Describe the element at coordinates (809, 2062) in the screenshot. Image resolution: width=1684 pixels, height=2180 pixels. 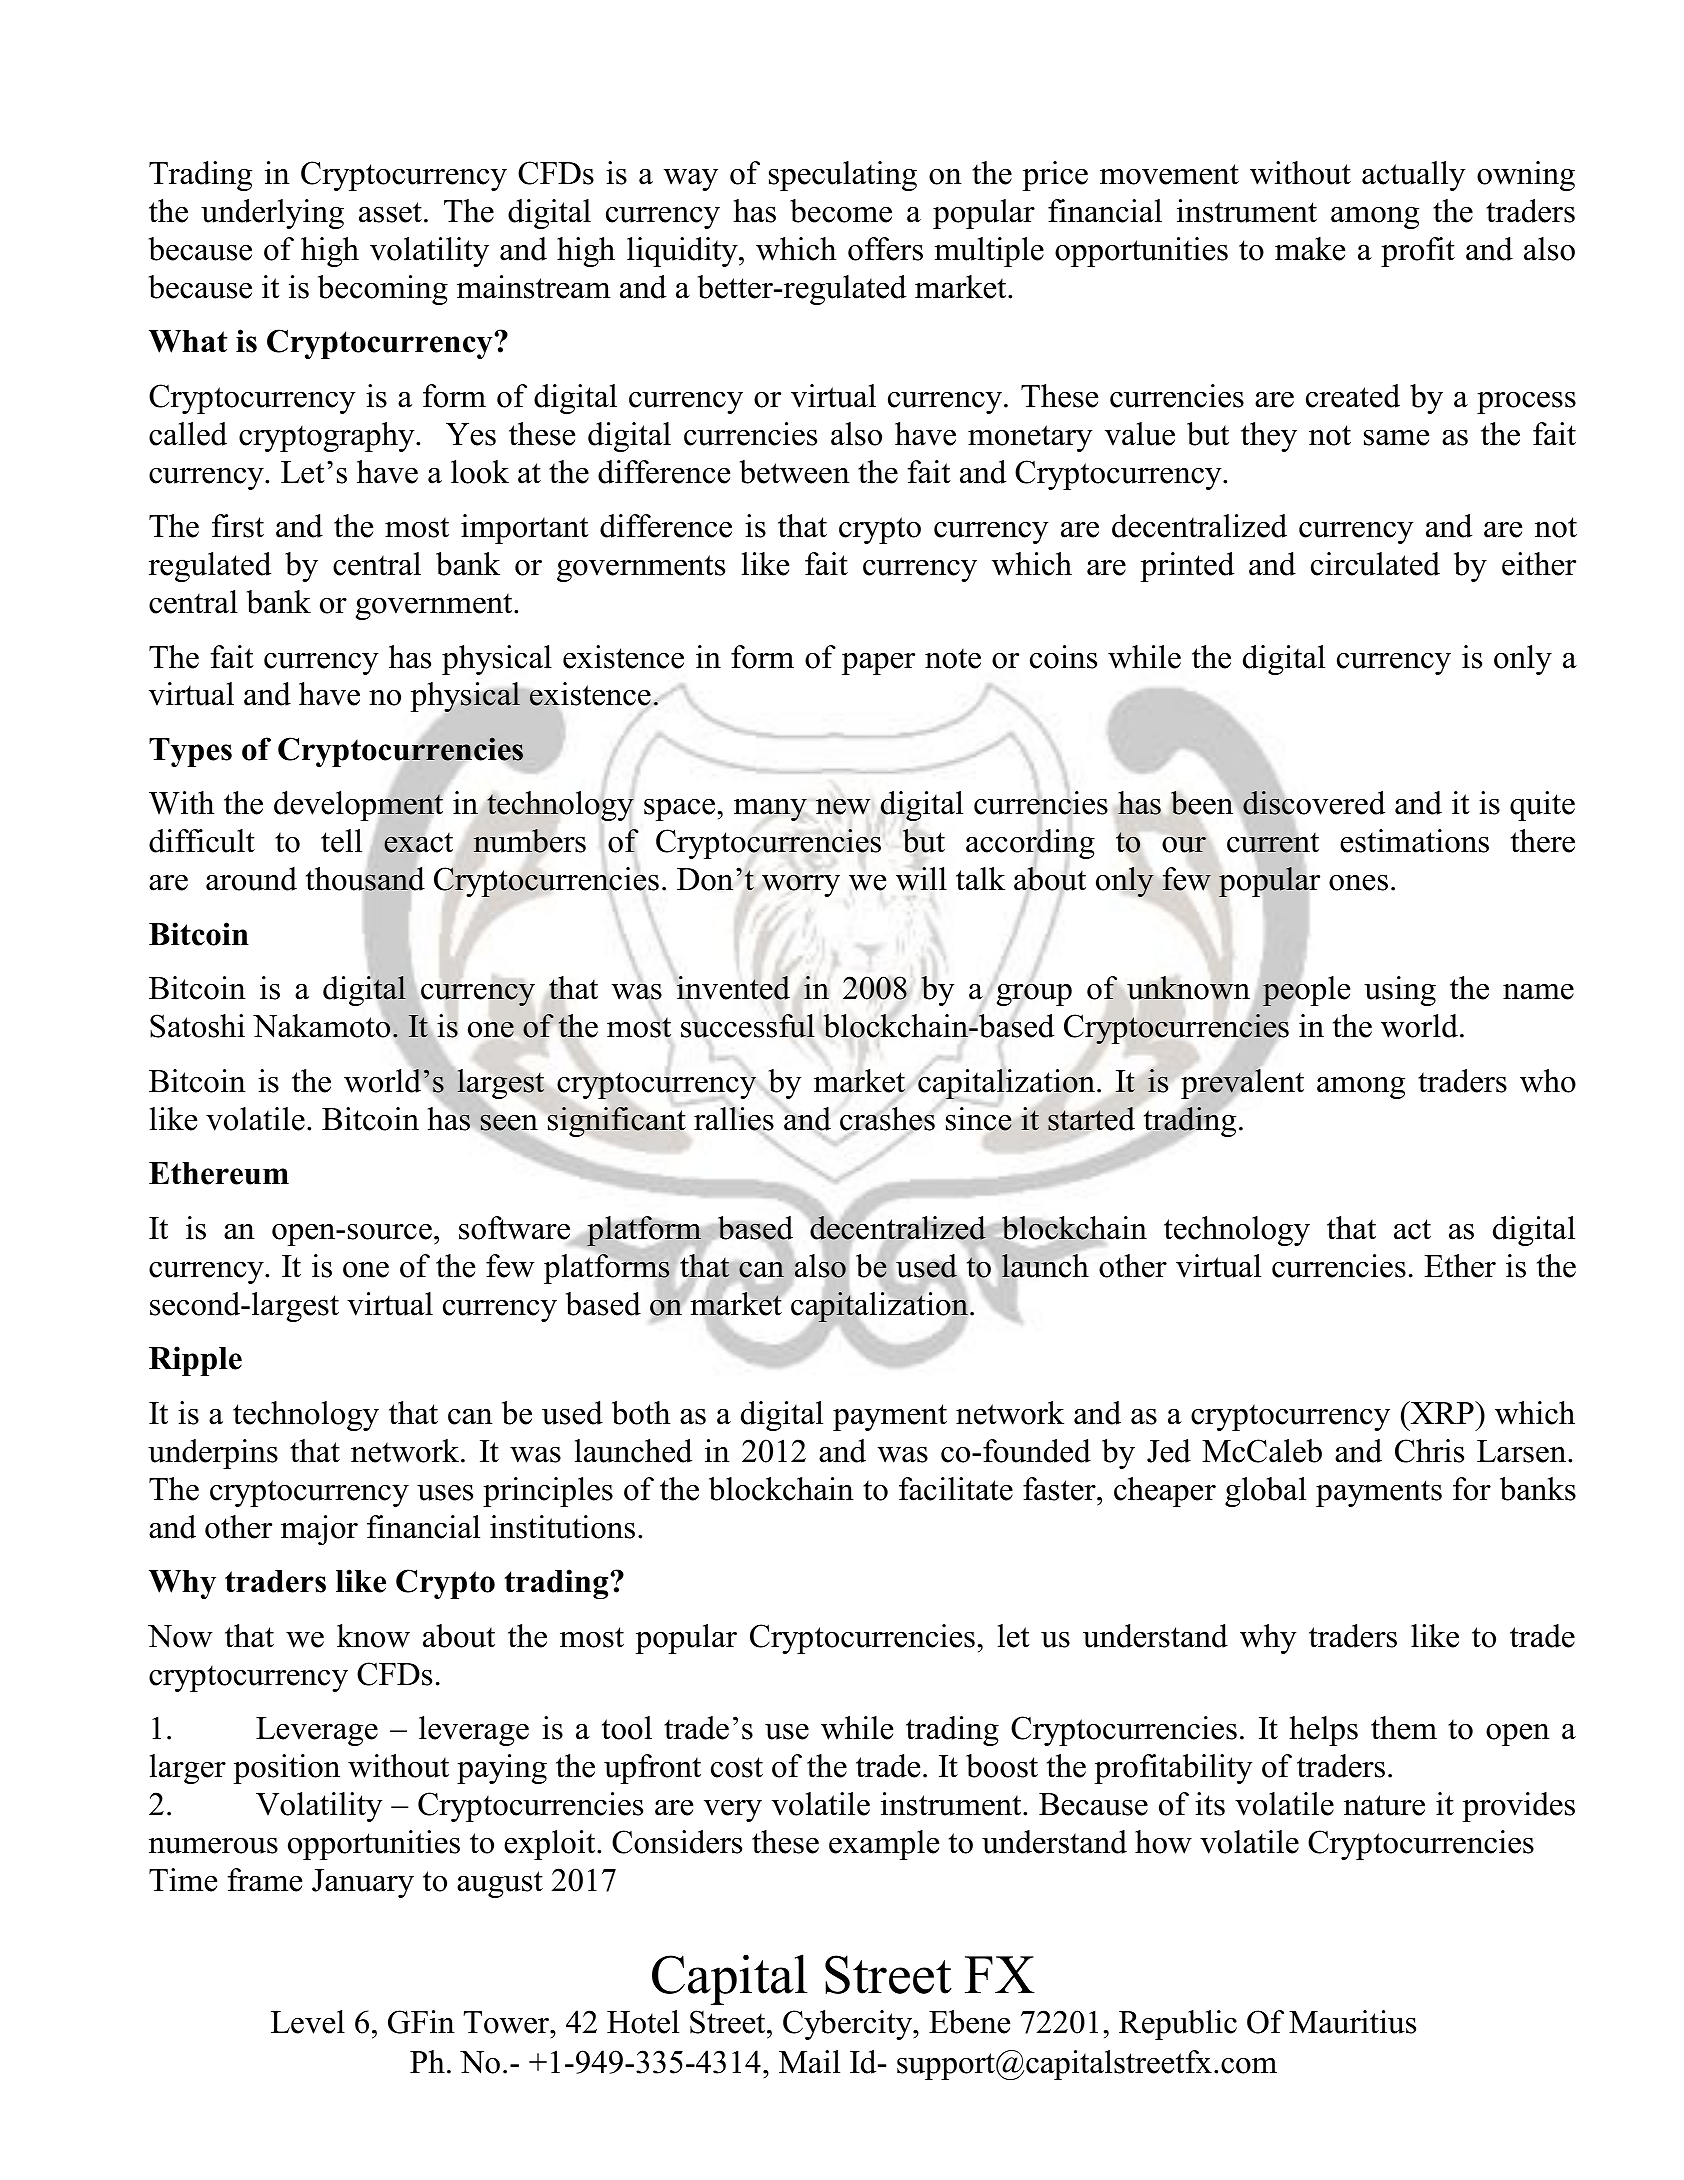
I see `Mail` at that location.
